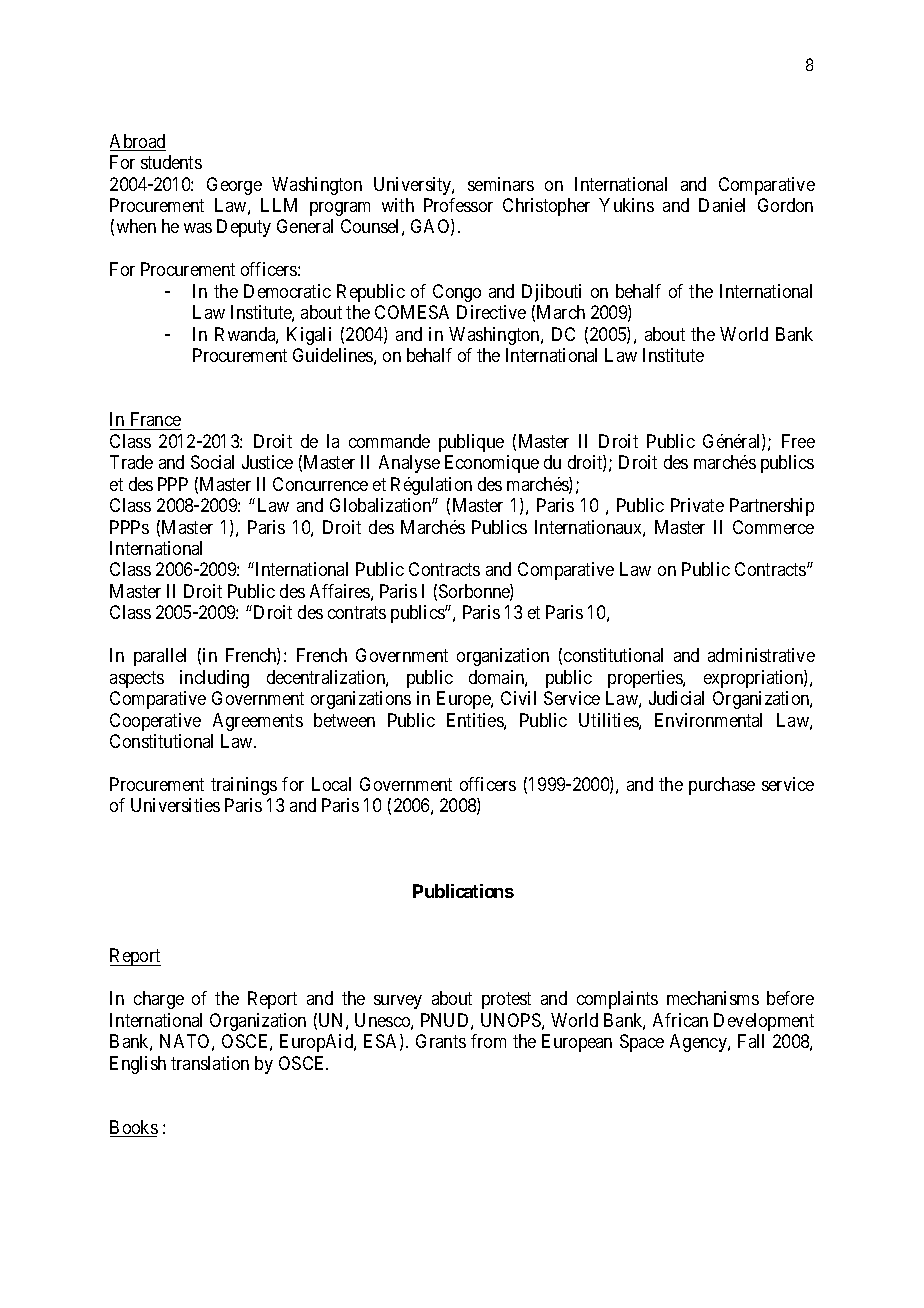  What do you see at coordinates (798, 441) in the screenshot?
I see `Free` at bounding box center [798, 441].
